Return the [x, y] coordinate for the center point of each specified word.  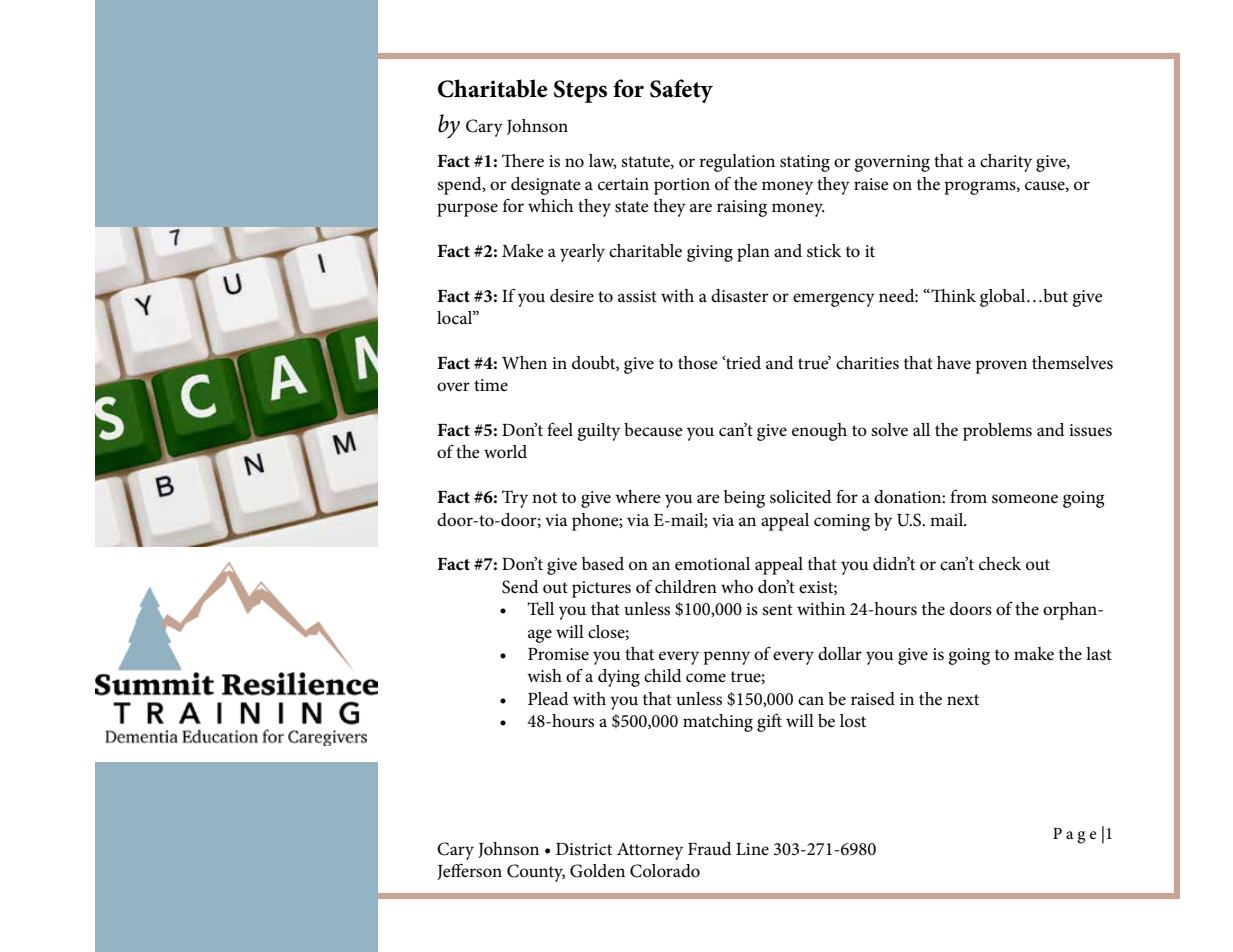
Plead [548, 699]
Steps [580, 91]
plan [753, 253]
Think [952, 295]
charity [1006, 163]
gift [769, 722]
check [1000, 564]
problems [997, 432]
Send [520, 587]
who [737, 587]
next [963, 699]
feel [560, 429]
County [536, 873]
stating [805, 163]
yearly [582, 253]
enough [819, 432]
